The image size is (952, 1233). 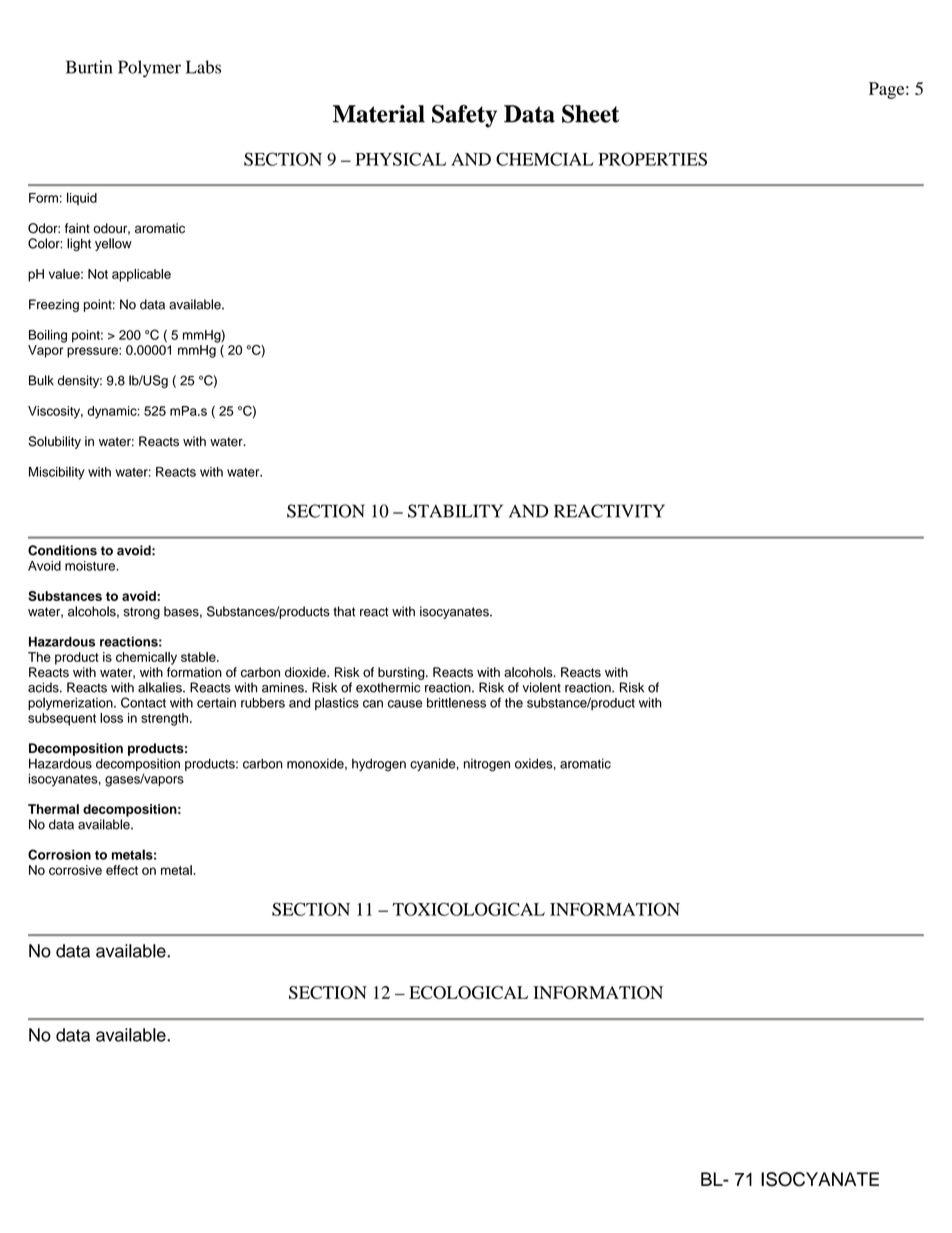 What do you see at coordinates (337, 703) in the page?
I see `plastics` at bounding box center [337, 703].
